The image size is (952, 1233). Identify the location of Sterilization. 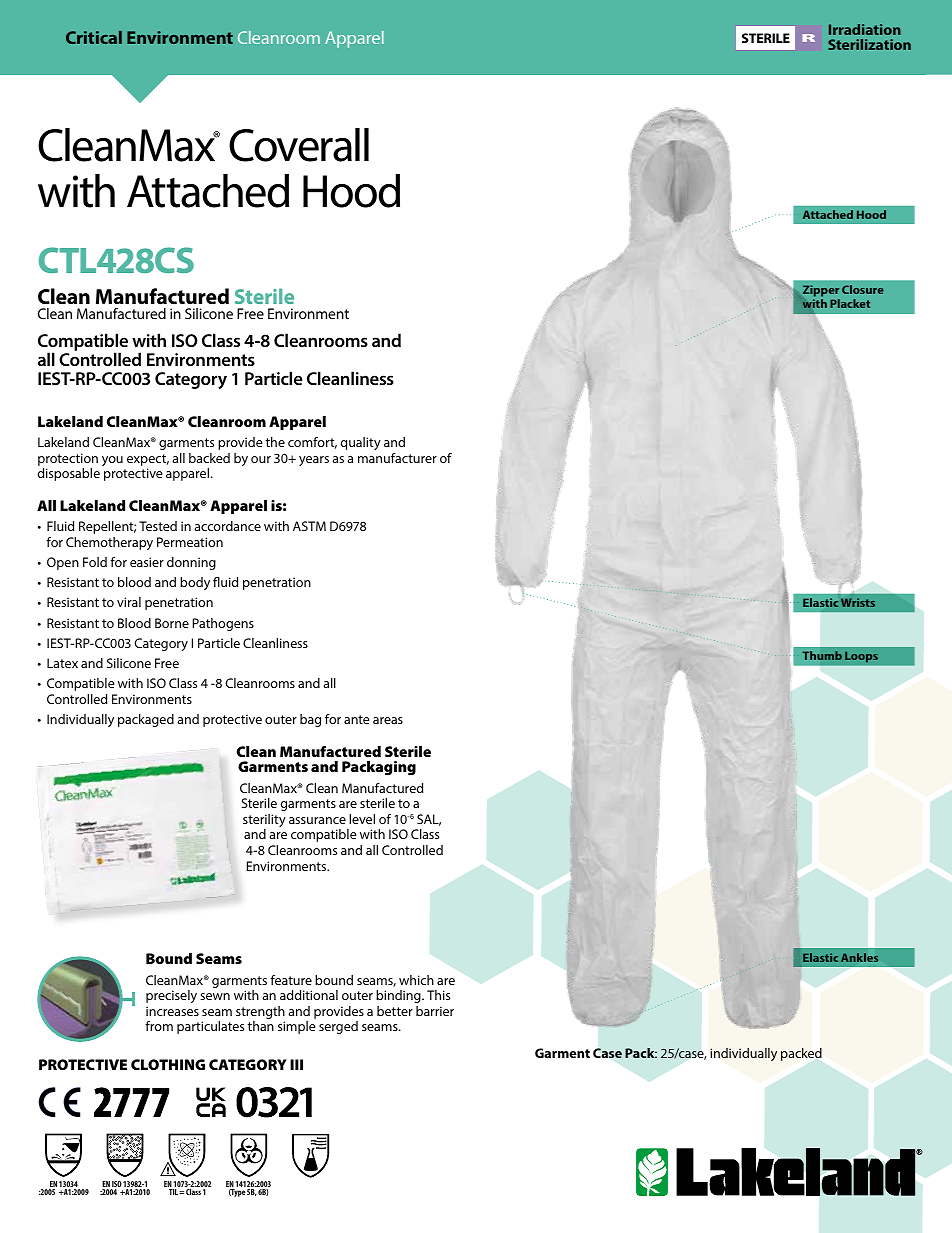
(869, 44).
